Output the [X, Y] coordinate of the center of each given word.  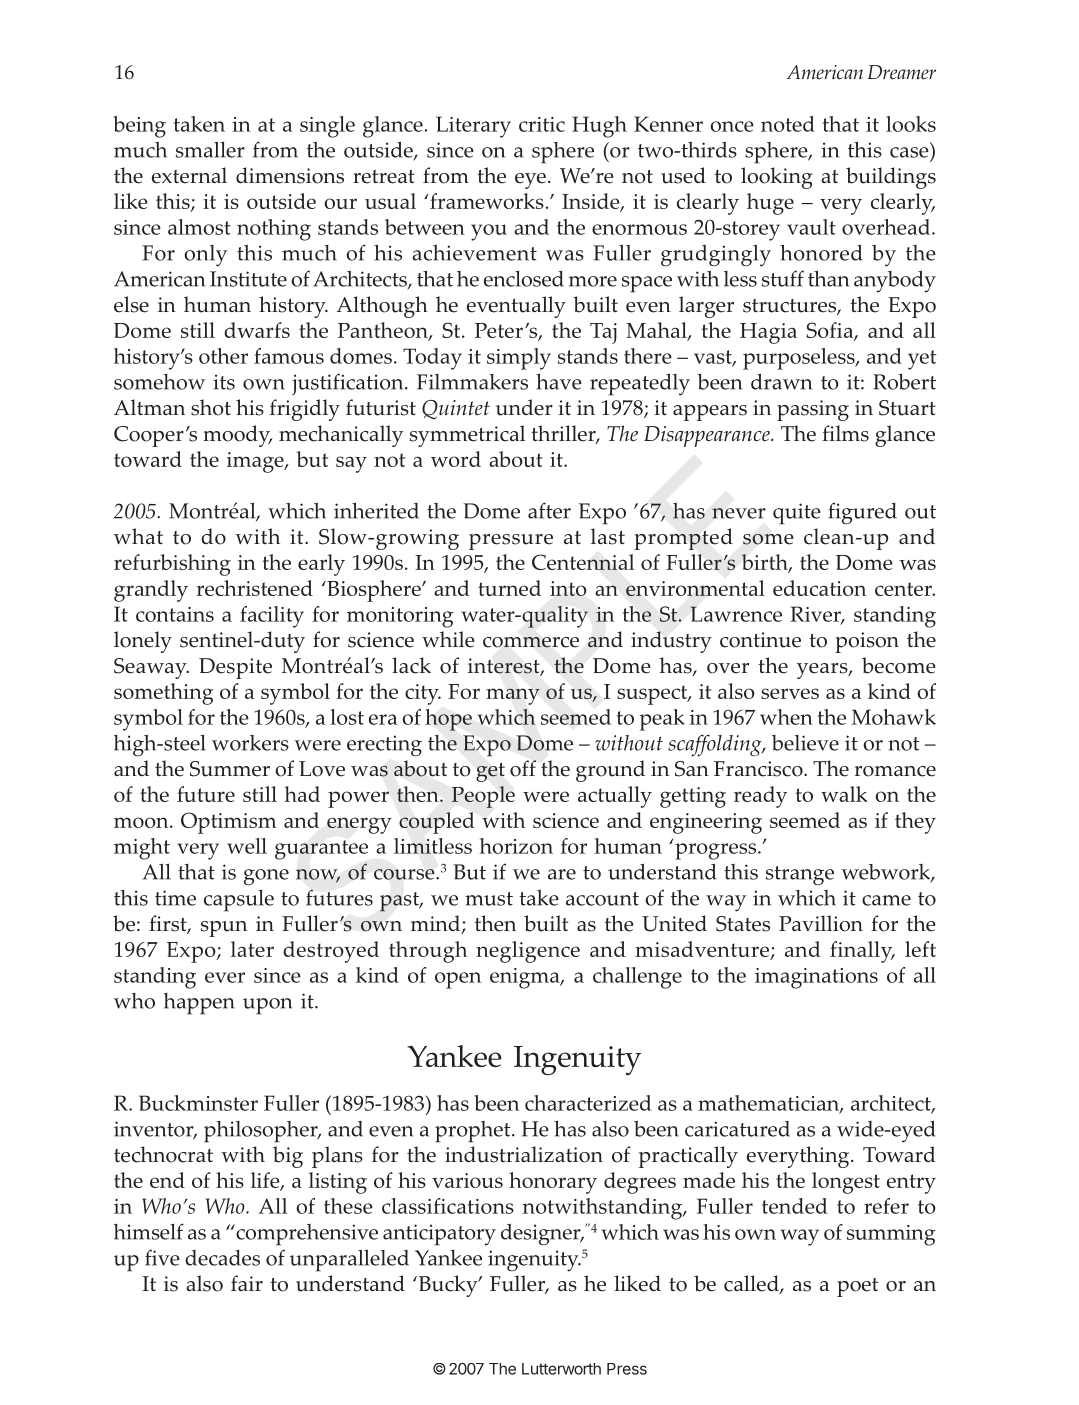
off [523, 768]
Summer [230, 769]
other [223, 356]
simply [519, 359]
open [458, 980]
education [819, 588]
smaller [210, 149]
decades [222, 1258]
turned [509, 588]
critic [542, 124]
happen [199, 1004]
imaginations [816, 978]
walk [844, 794]
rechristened [254, 588]
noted [788, 124]
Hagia [768, 333]
